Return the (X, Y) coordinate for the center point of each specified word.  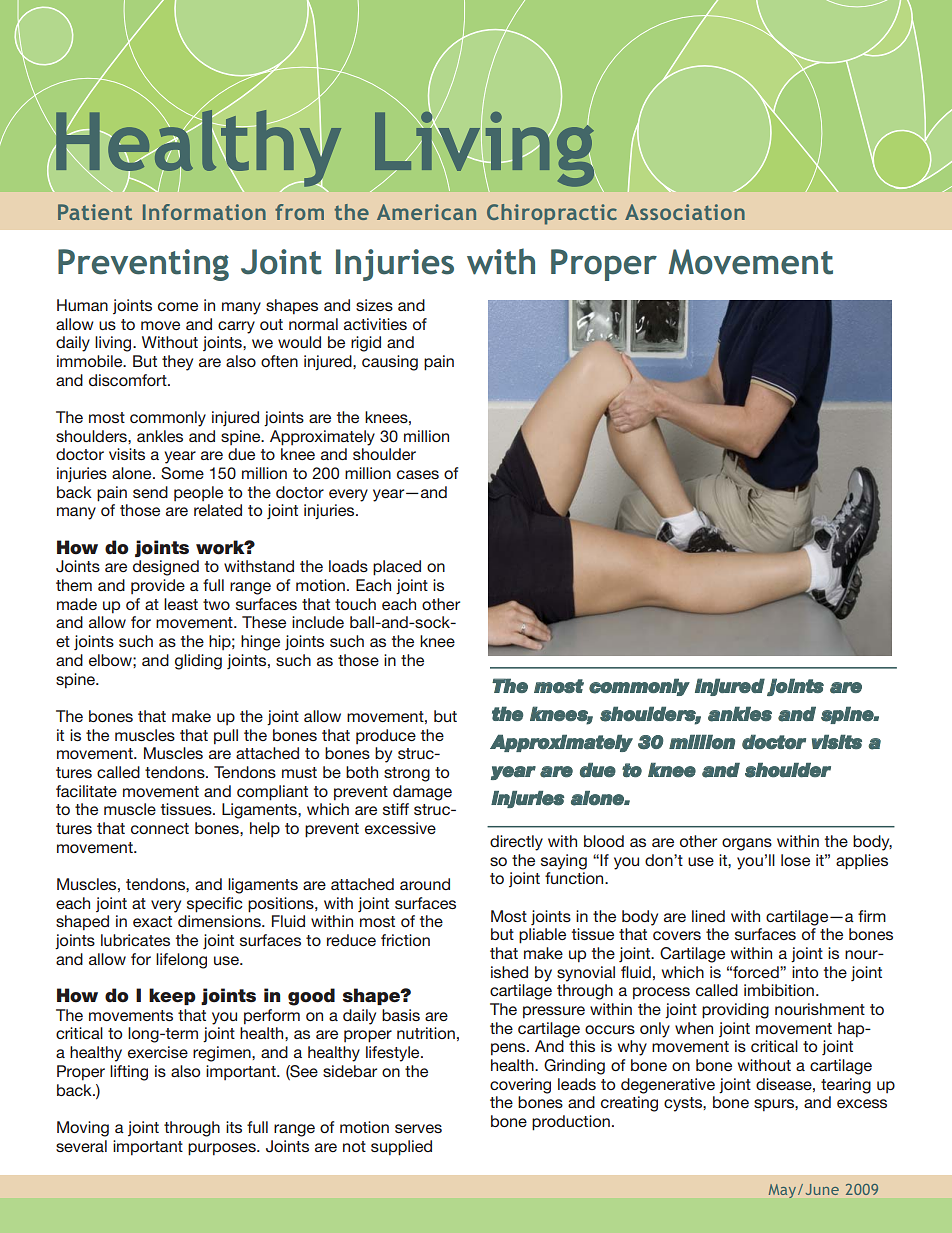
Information (204, 212)
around (425, 884)
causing (390, 363)
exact (152, 921)
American (426, 212)
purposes (223, 1149)
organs (747, 844)
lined (708, 916)
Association (685, 212)
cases (418, 474)
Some (182, 473)
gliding (198, 662)
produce (386, 736)
